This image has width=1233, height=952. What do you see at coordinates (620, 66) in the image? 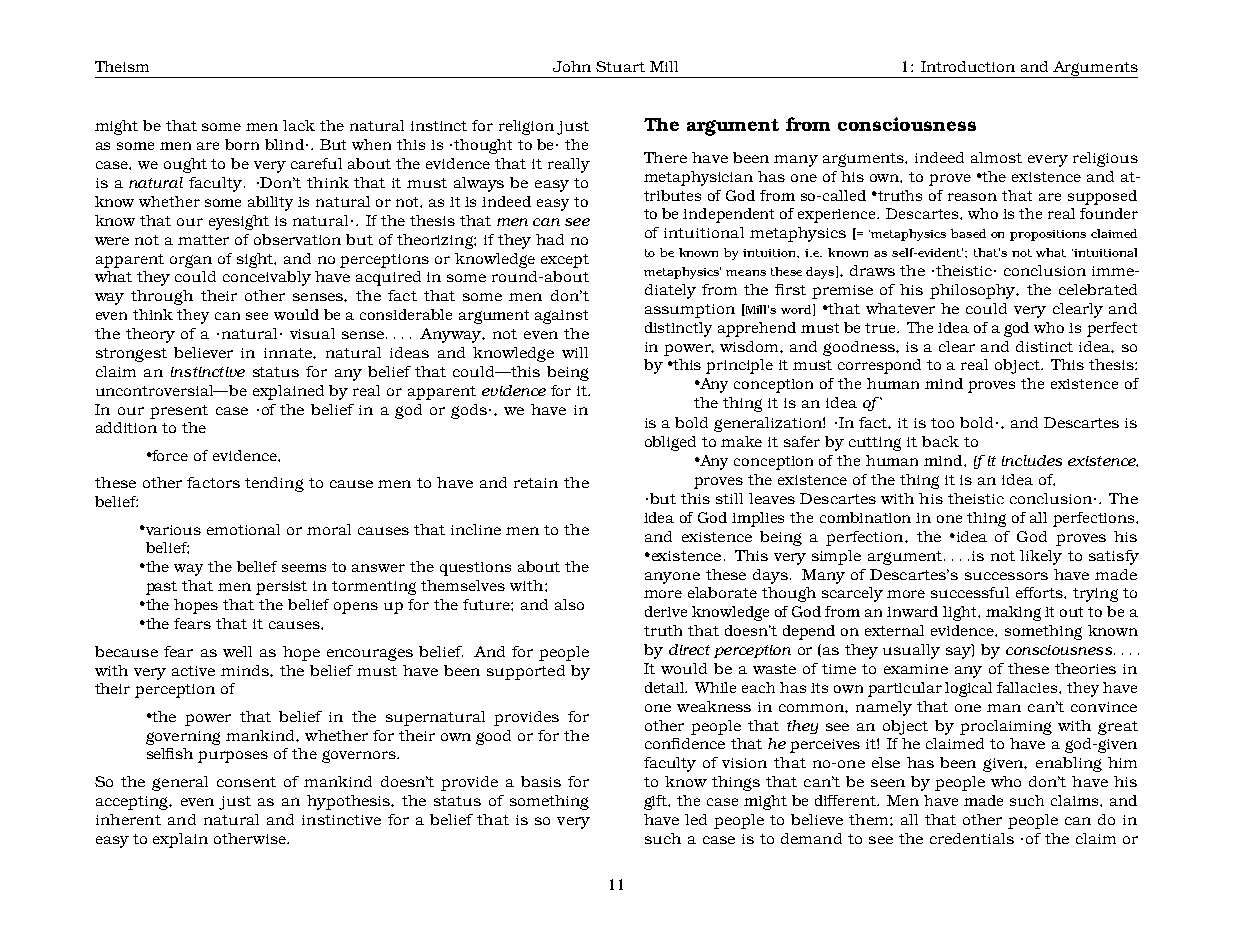
I see `Stuart` at bounding box center [620, 66].
